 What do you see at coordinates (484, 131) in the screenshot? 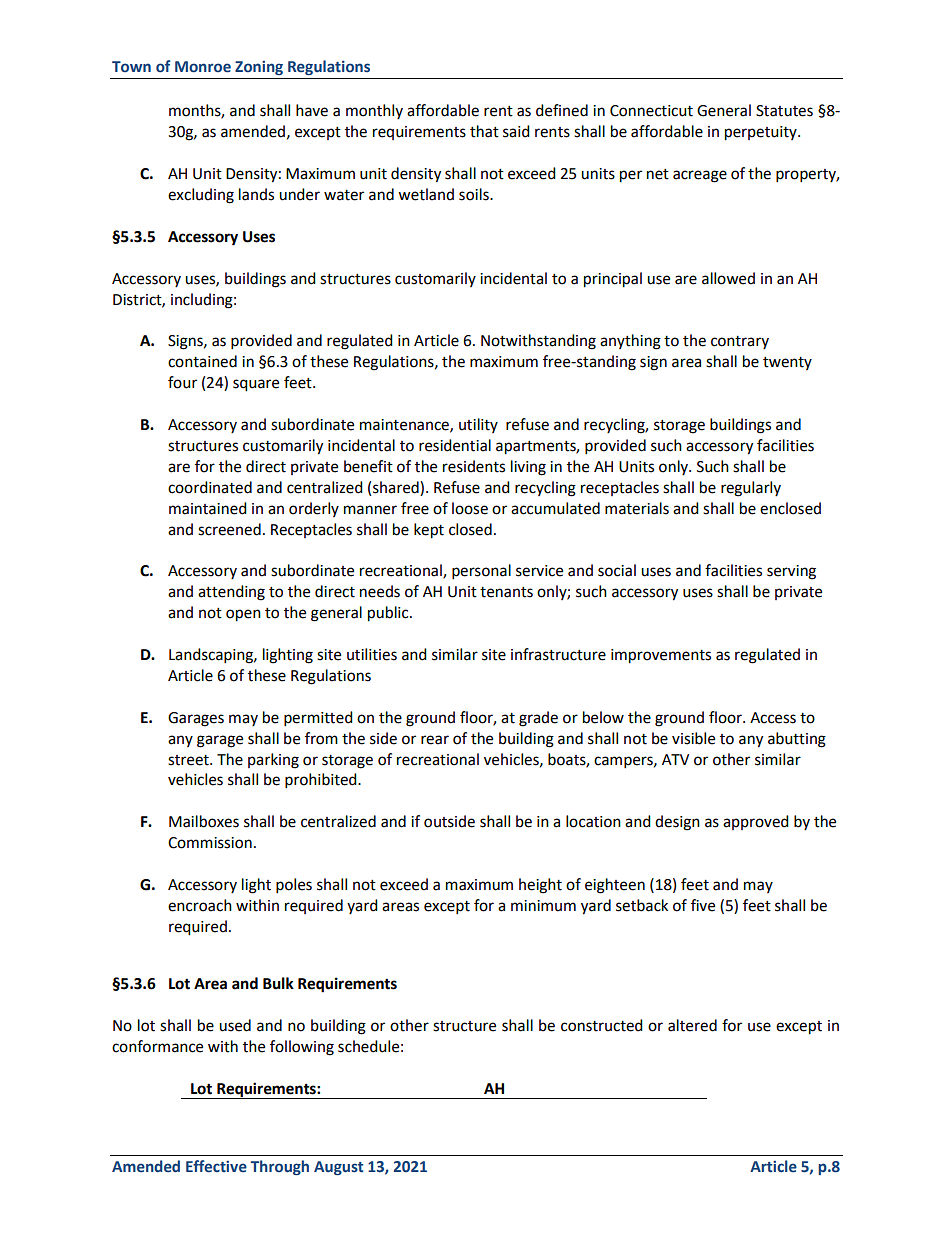
I see `that` at bounding box center [484, 131].
